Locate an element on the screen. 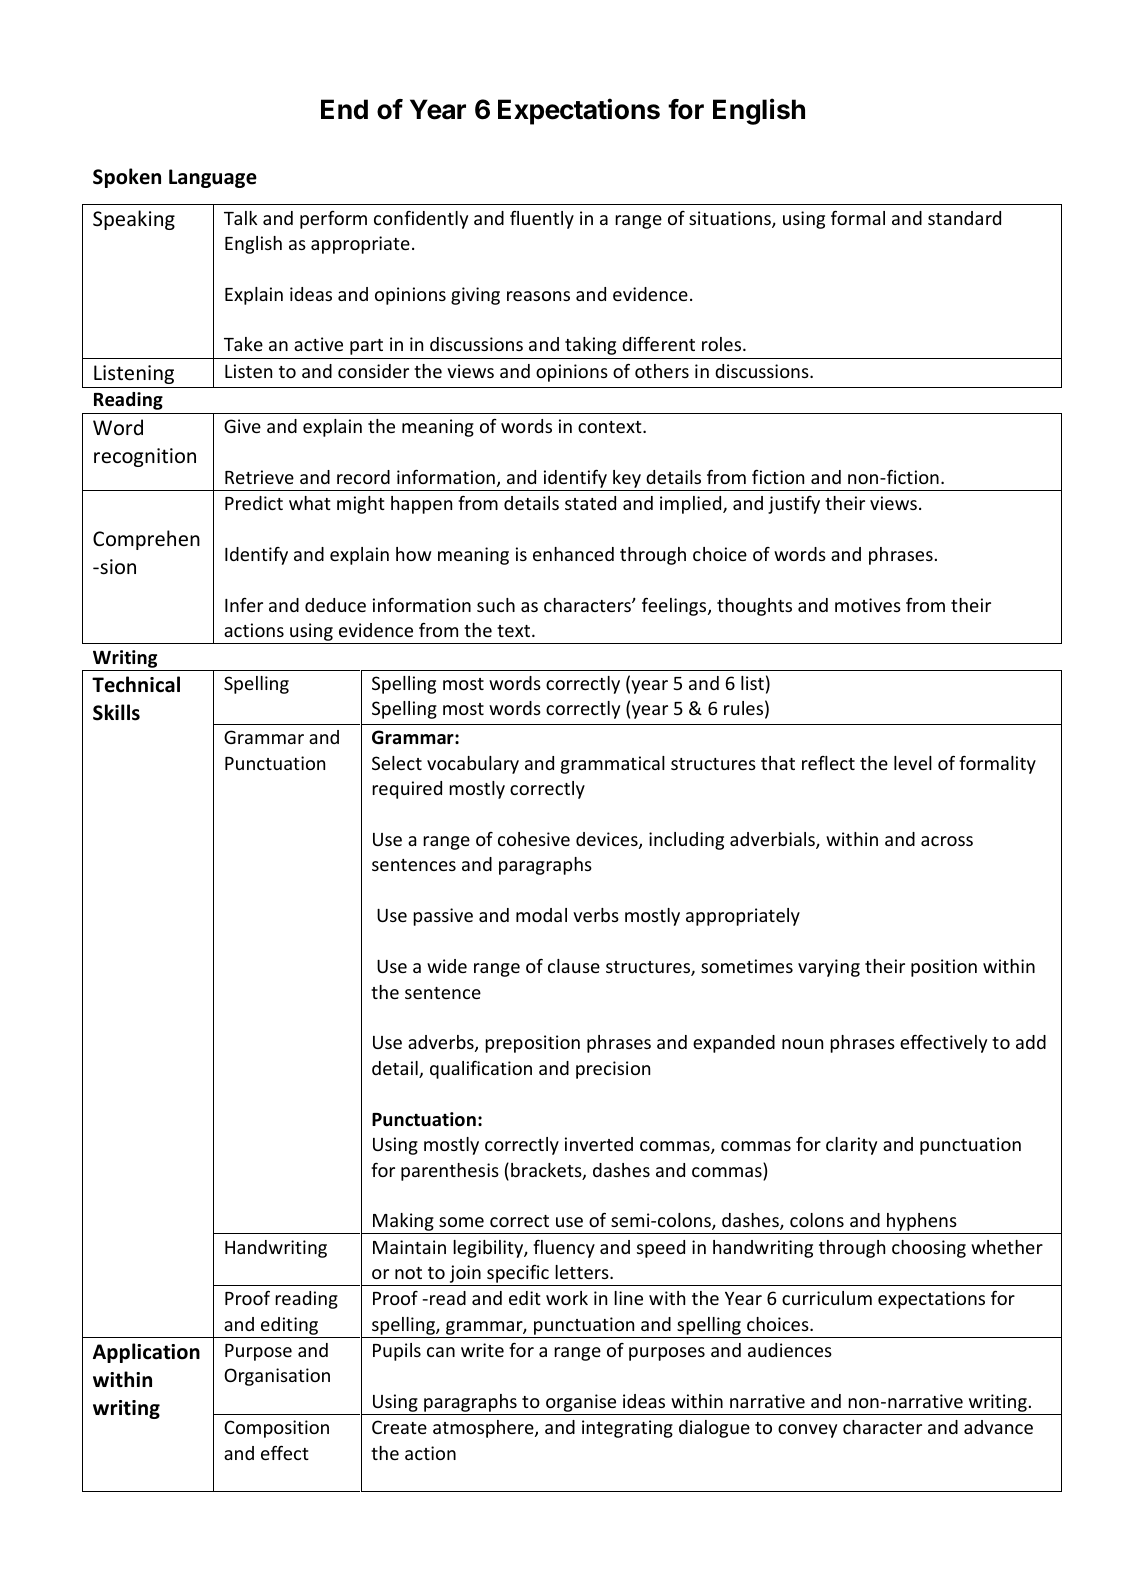 Image resolution: width=1126 pixels, height=1593 pixels. grammatical is located at coordinates (613, 765).
